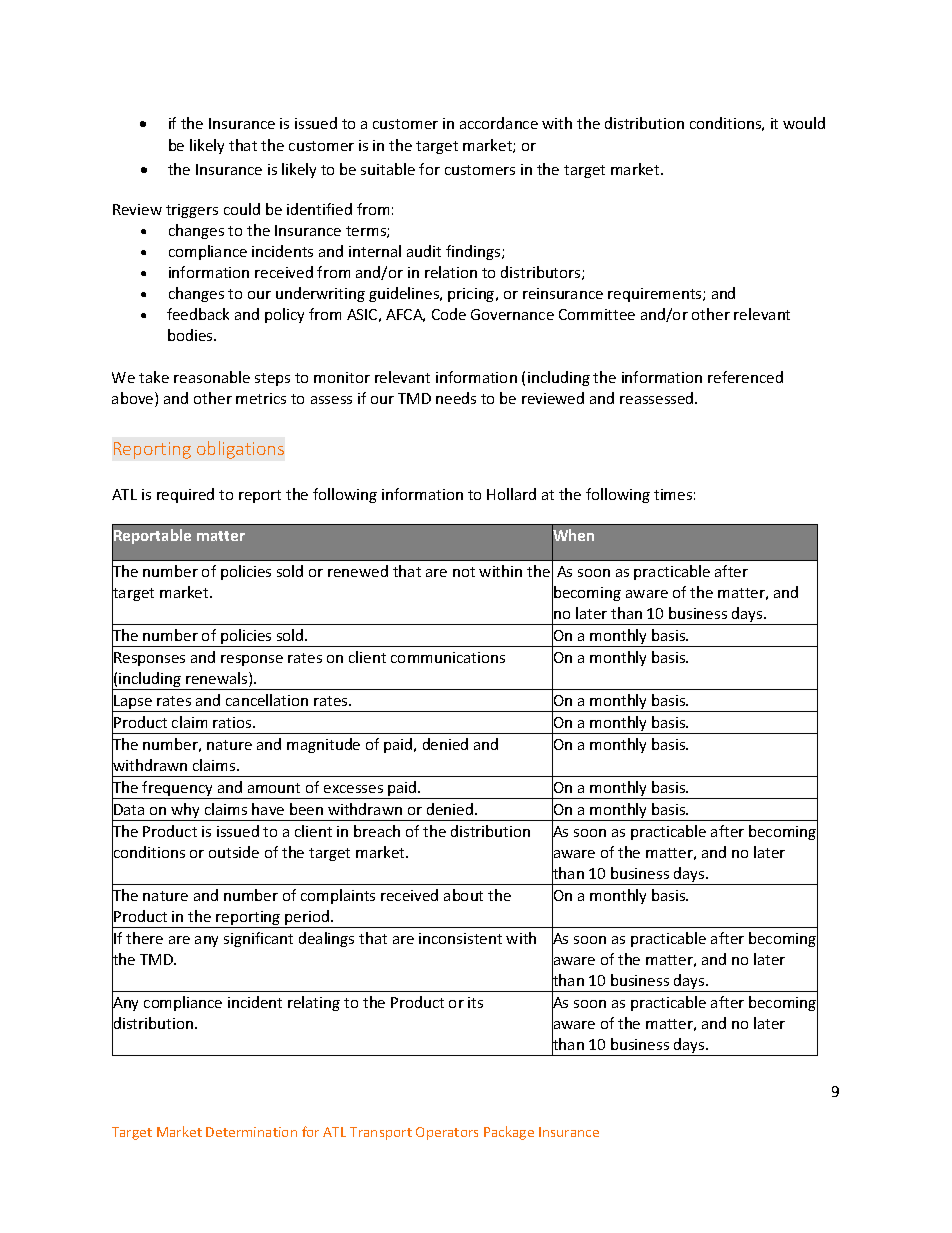  Describe the element at coordinates (251, 1132) in the page. I see `Determination` at that location.
